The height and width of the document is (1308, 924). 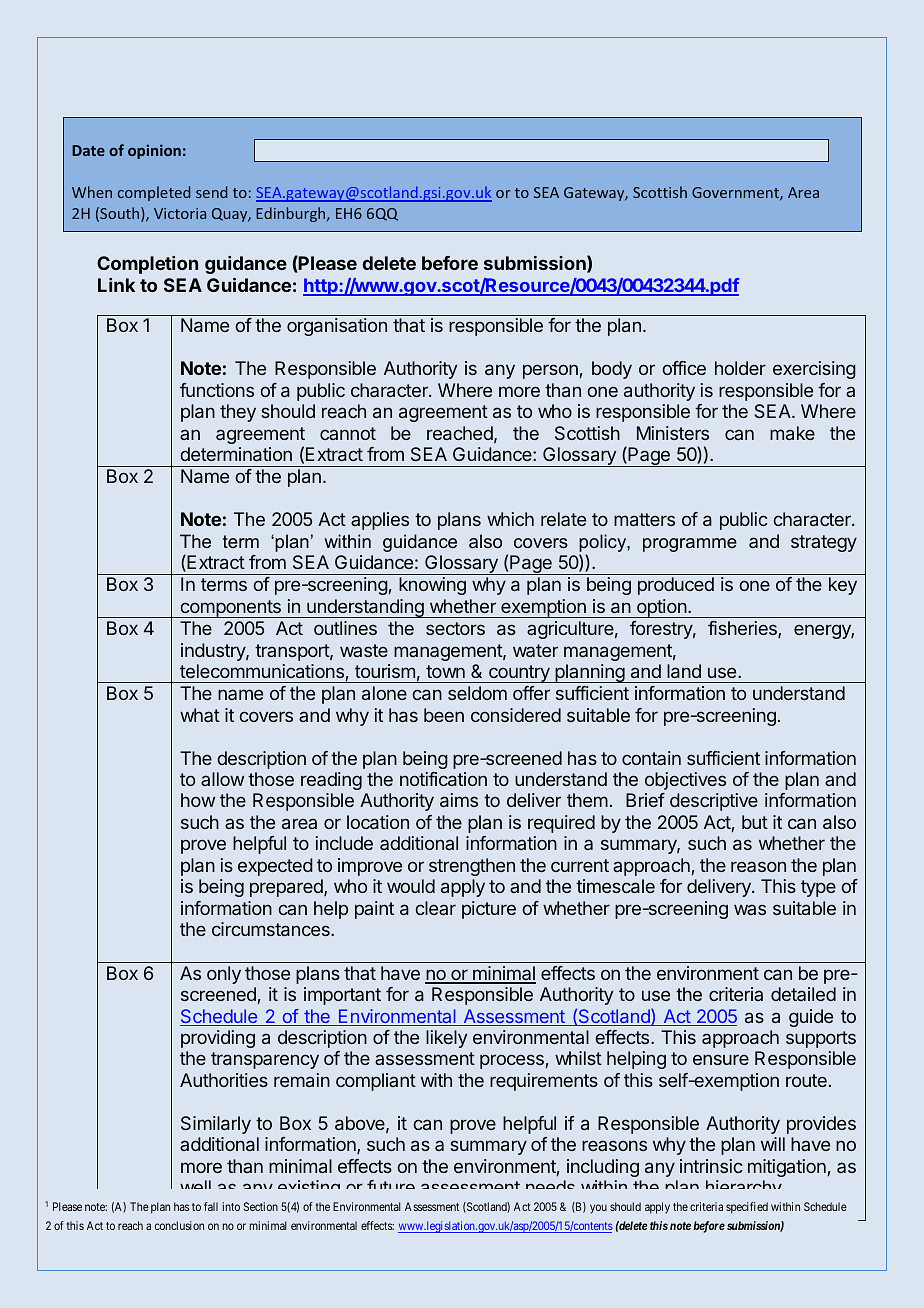 I want to click on seldom, so click(x=477, y=693).
